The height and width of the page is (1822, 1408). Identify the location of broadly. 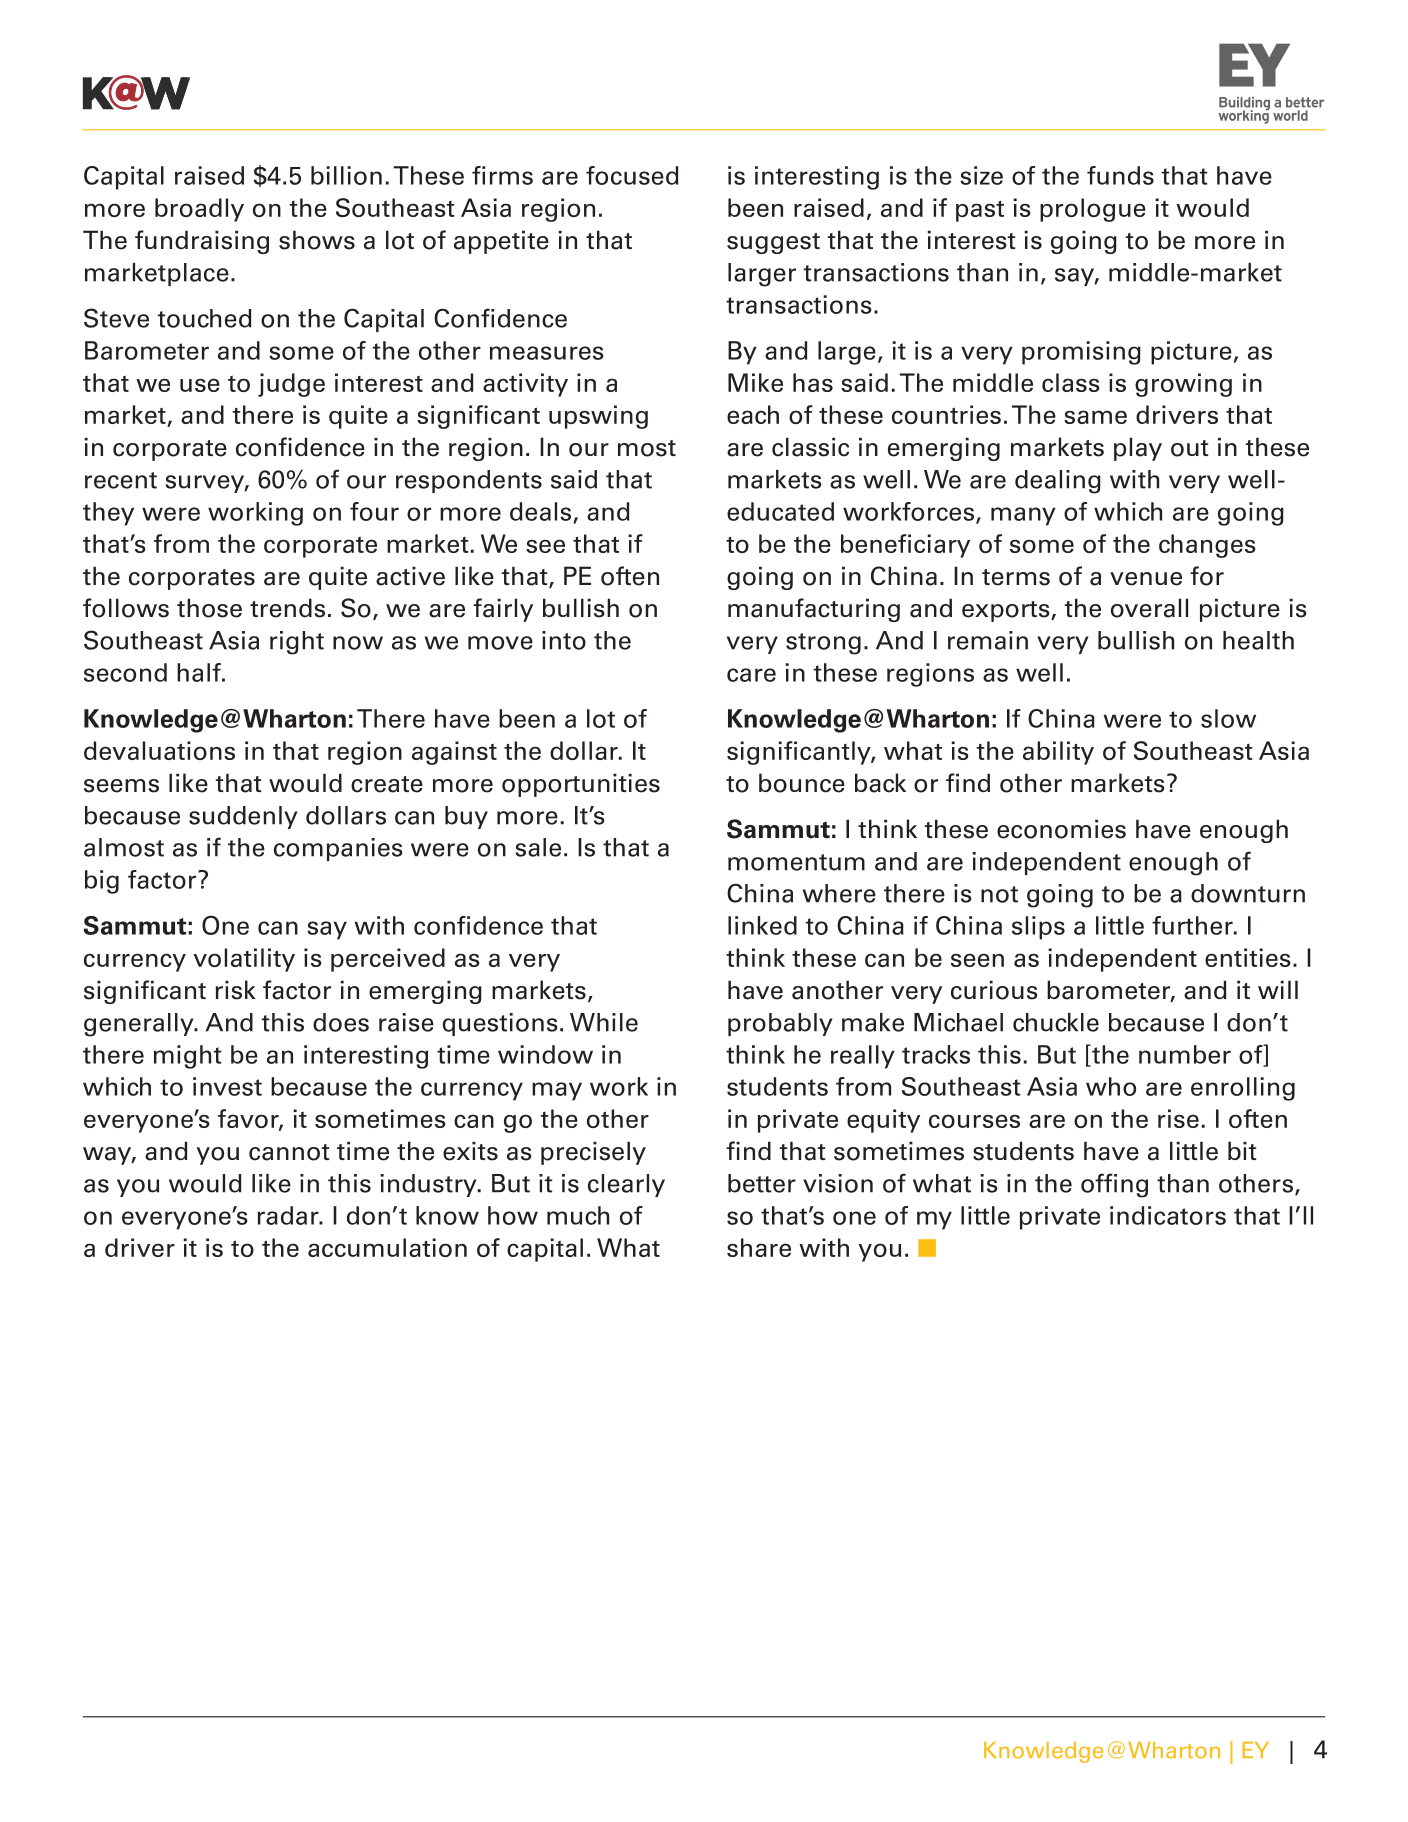
(199, 210).
